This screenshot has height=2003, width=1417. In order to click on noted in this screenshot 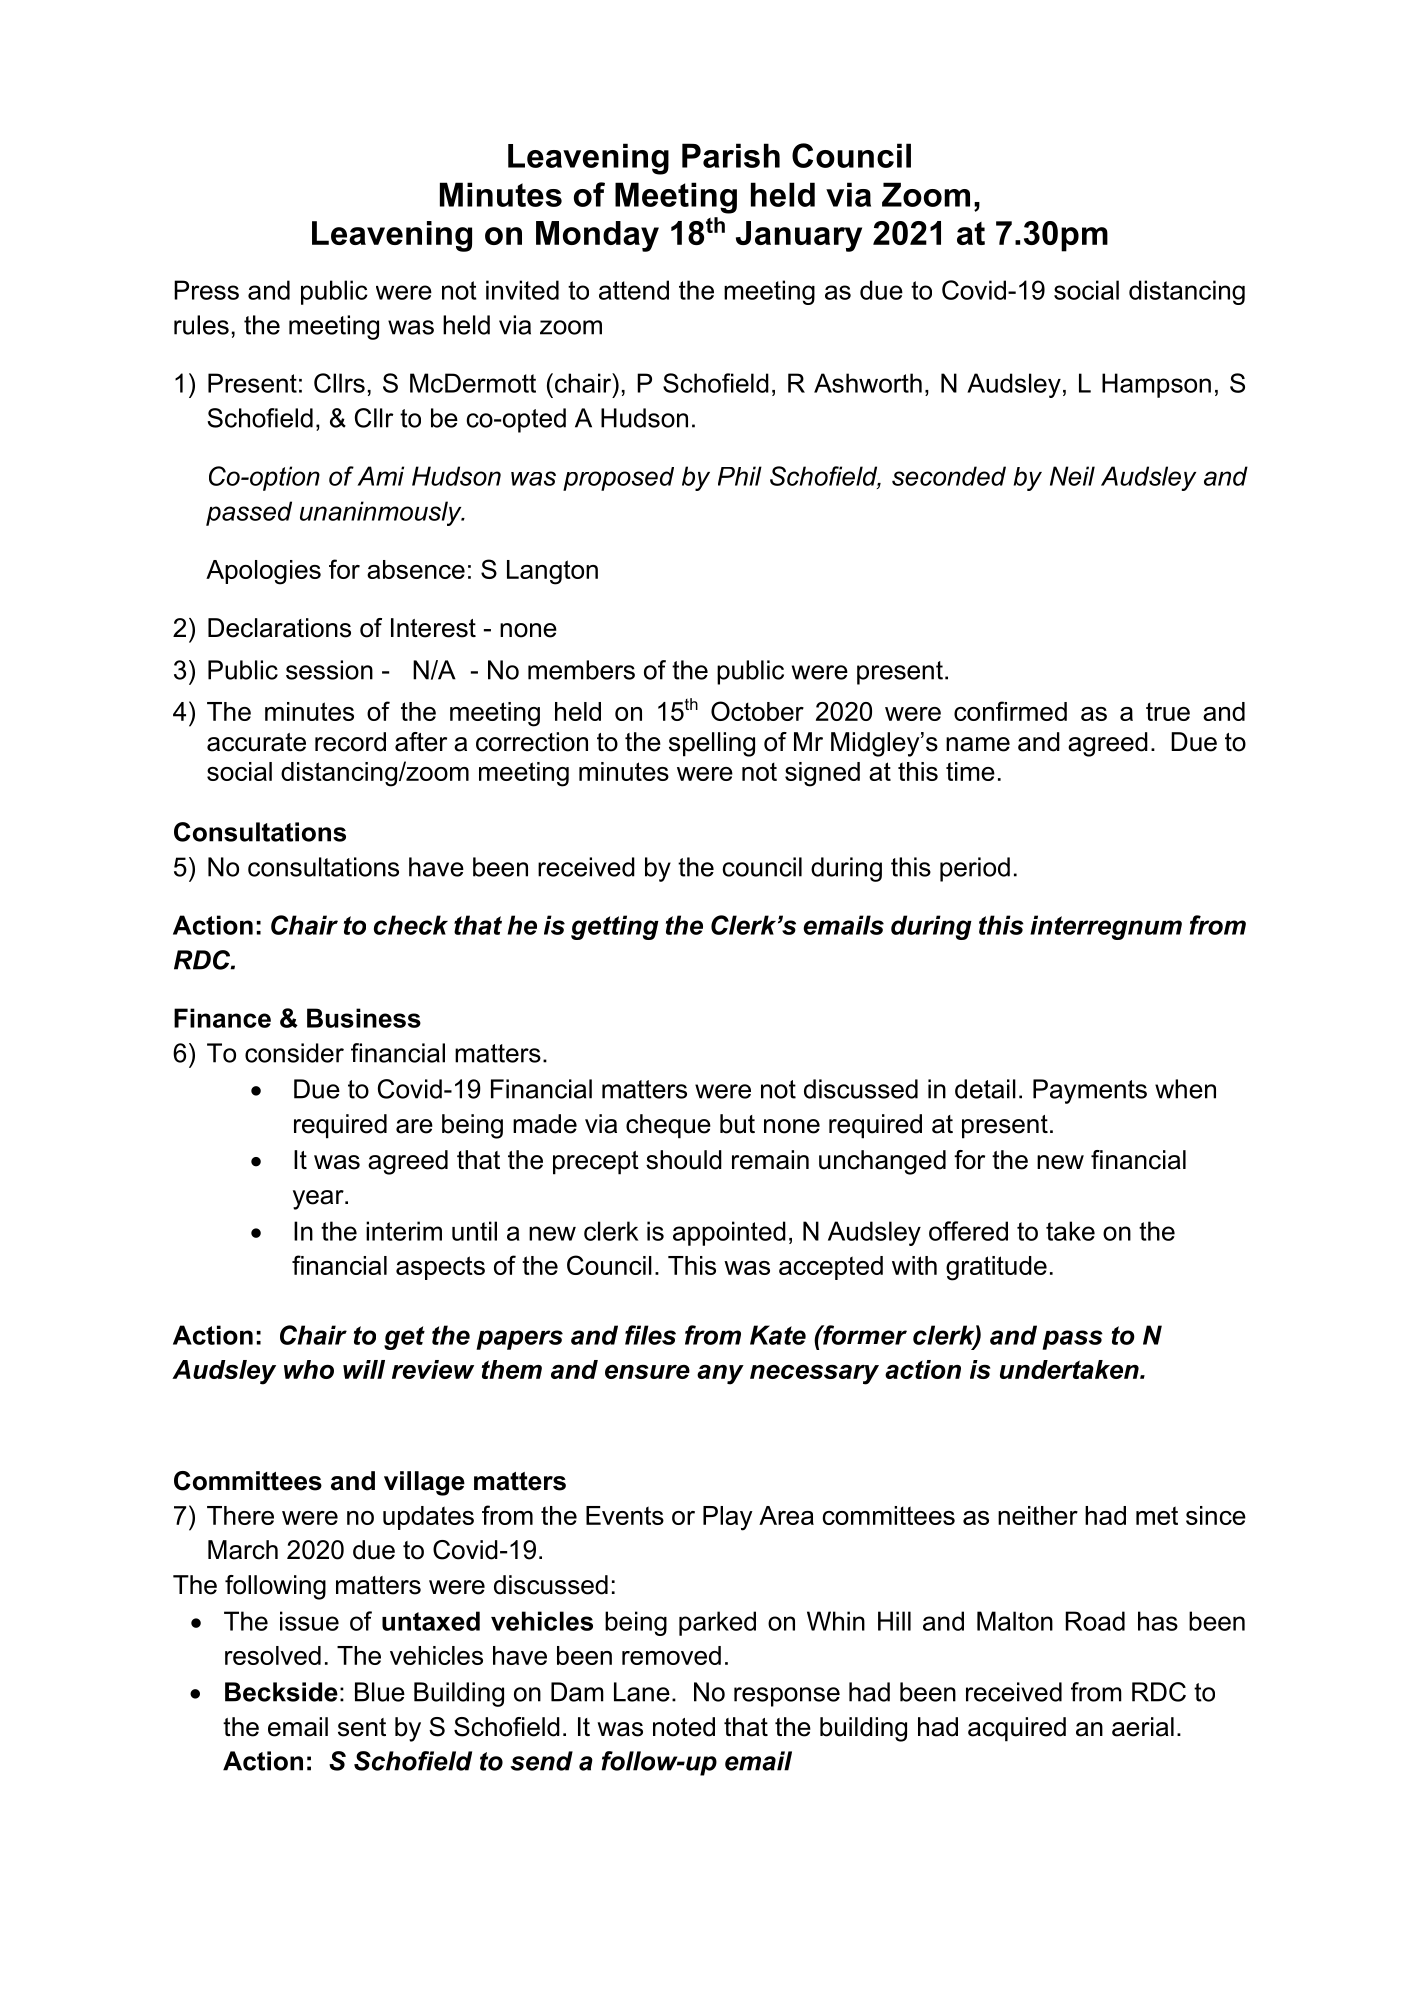, I will do `click(684, 1727)`.
